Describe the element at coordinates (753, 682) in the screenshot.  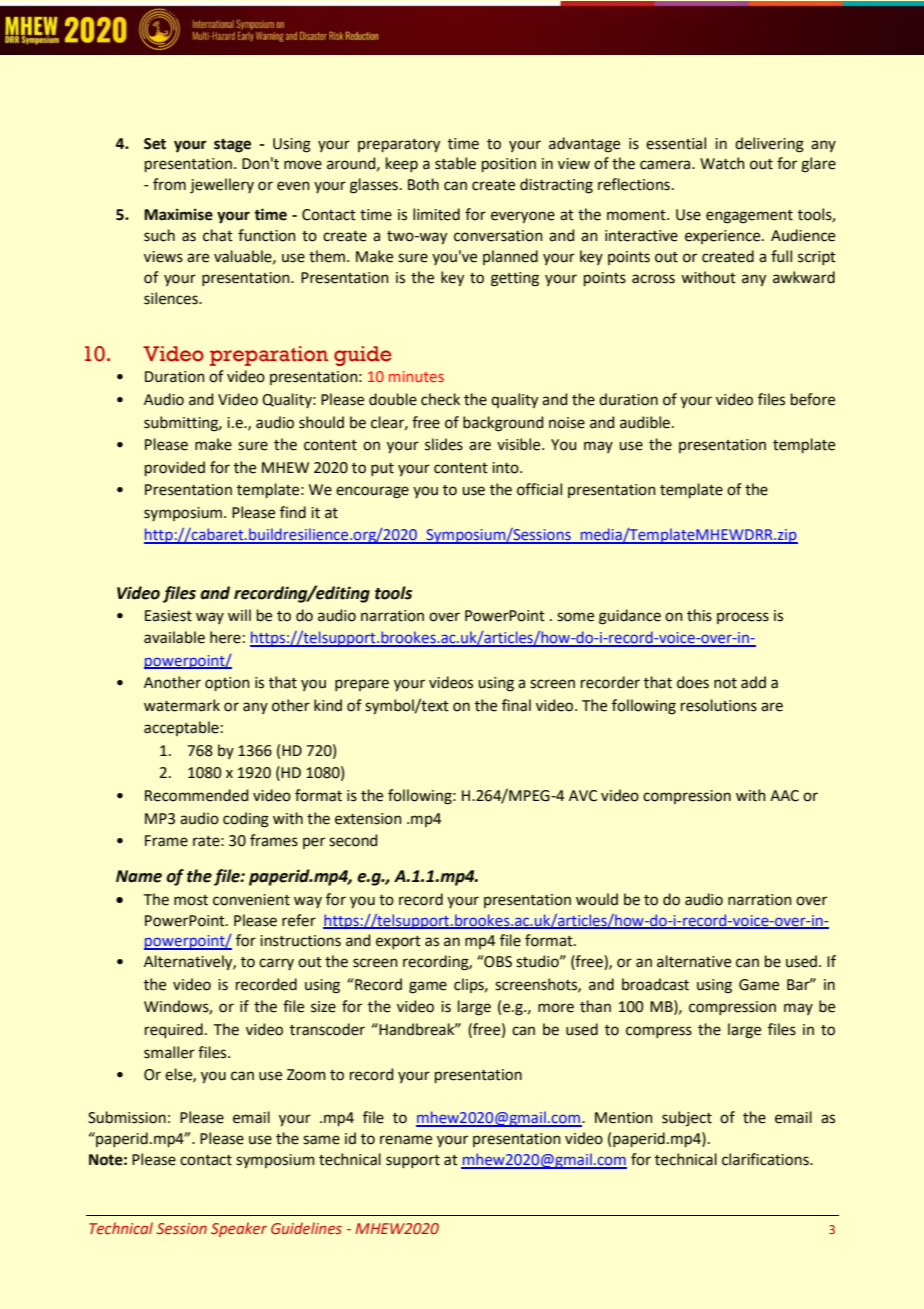
I see `add` at that location.
